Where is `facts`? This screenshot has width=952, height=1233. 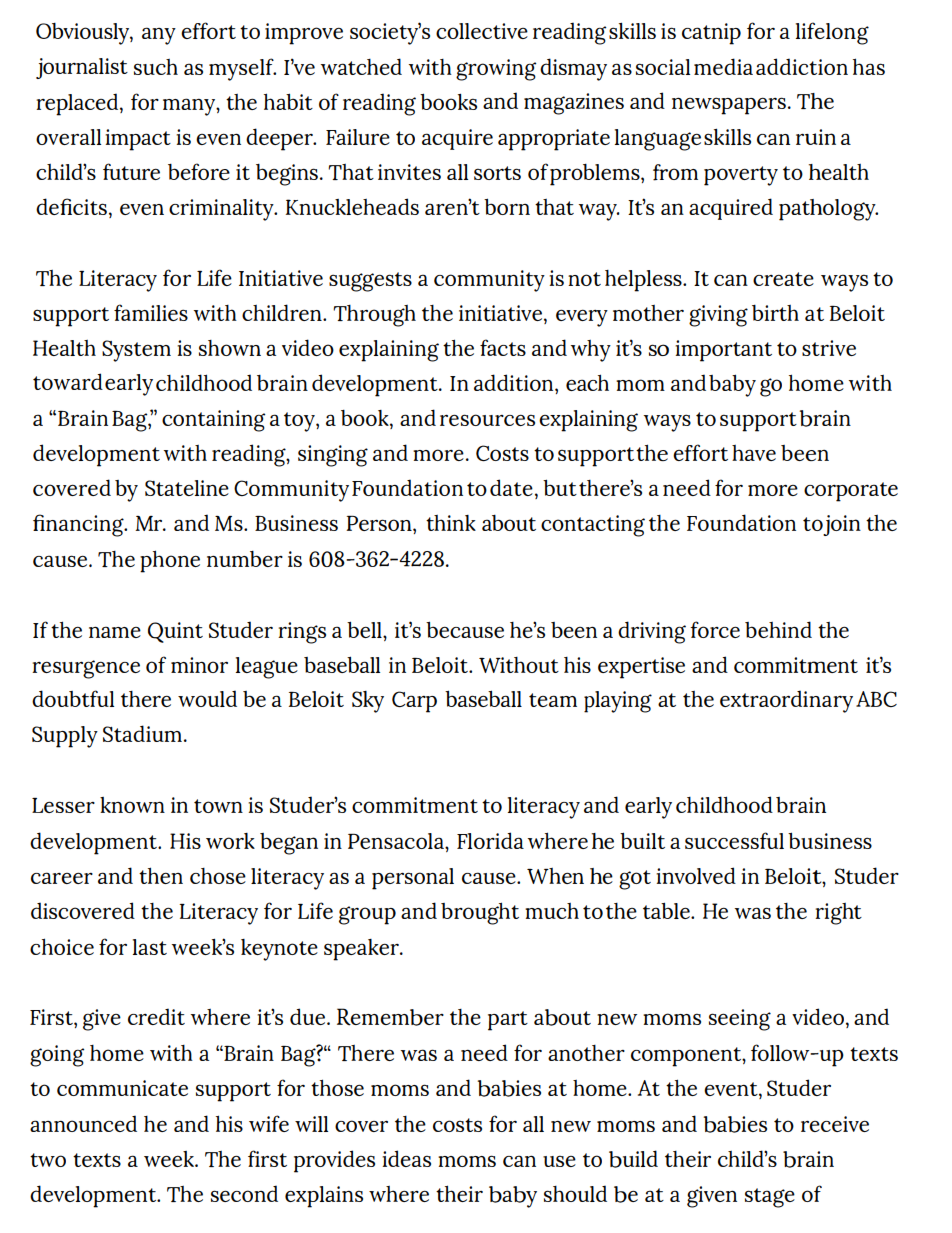 facts is located at coordinates (503, 347).
